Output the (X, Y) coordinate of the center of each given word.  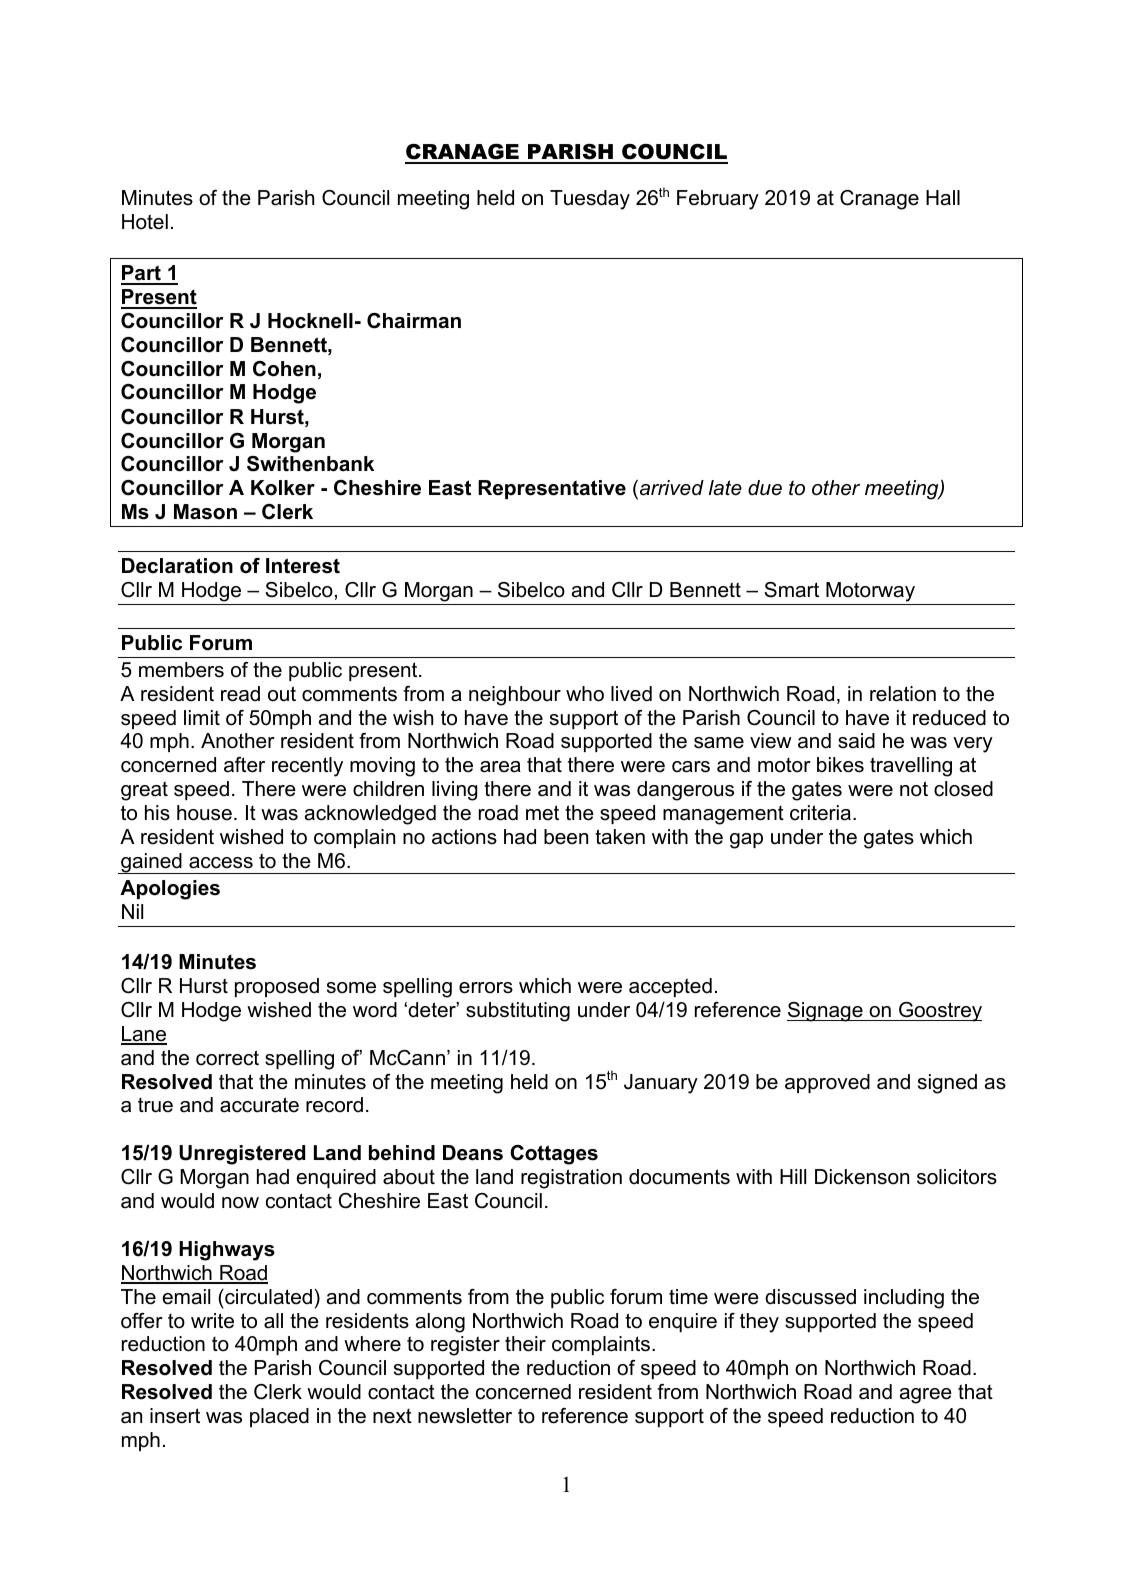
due (765, 488)
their (525, 1344)
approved (827, 1083)
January (661, 1084)
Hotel (145, 222)
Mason (205, 512)
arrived (672, 488)
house (204, 813)
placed (279, 1417)
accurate (259, 1105)
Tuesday (590, 200)
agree (926, 1396)
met (542, 813)
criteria (820, 813)
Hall (943, 198)
